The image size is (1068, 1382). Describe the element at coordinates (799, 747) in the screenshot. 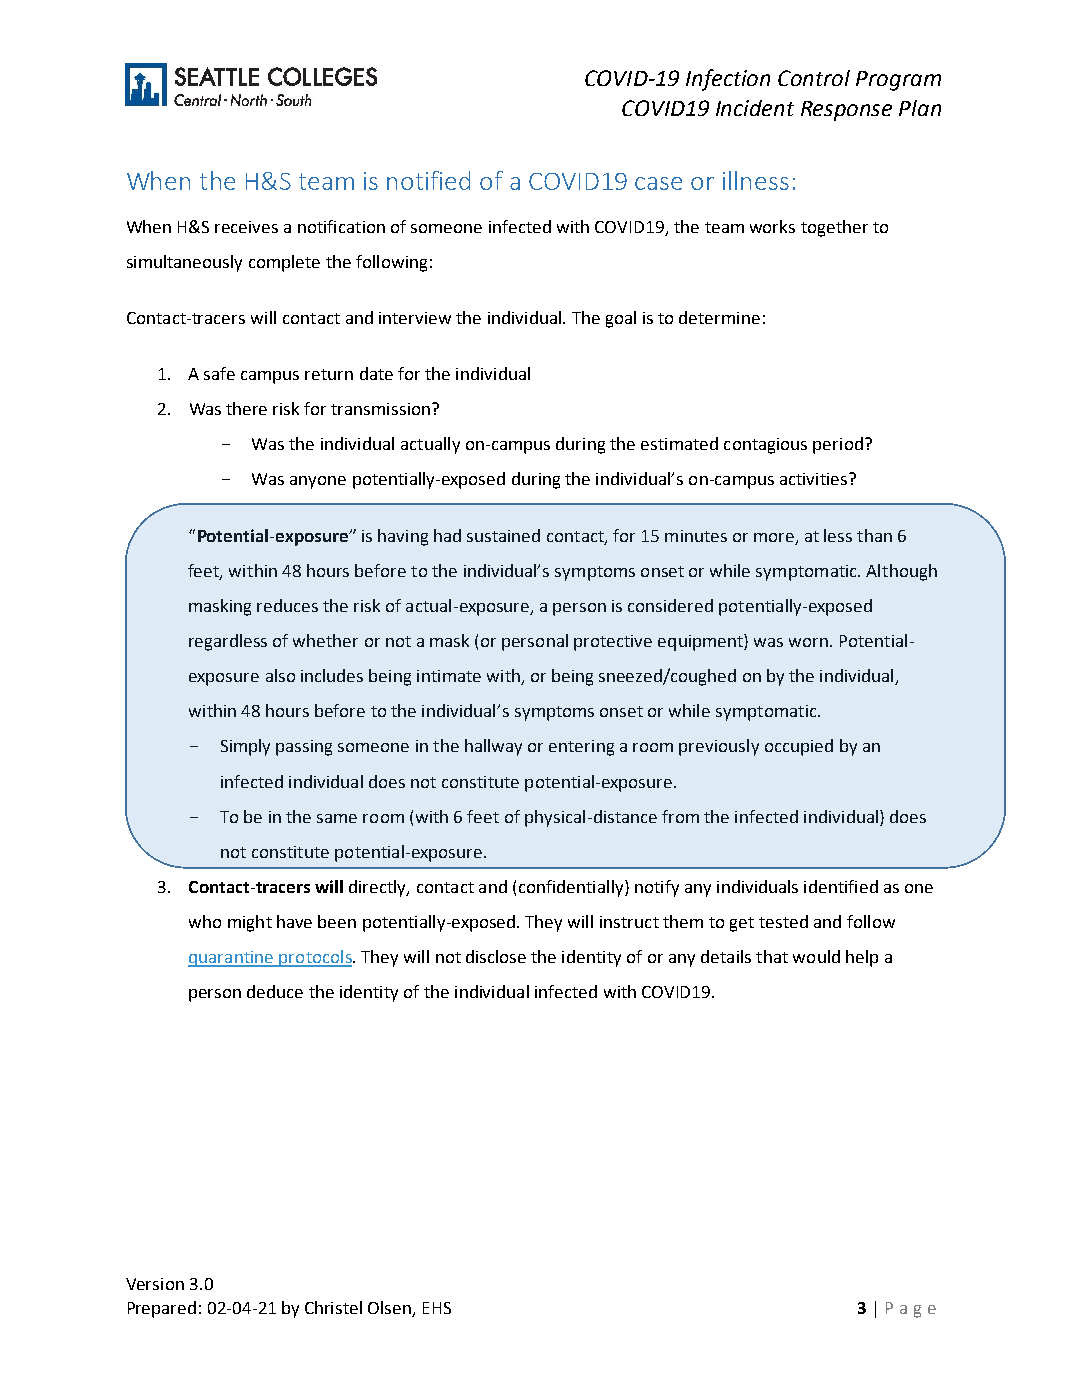

I see `occupied` at that location.
